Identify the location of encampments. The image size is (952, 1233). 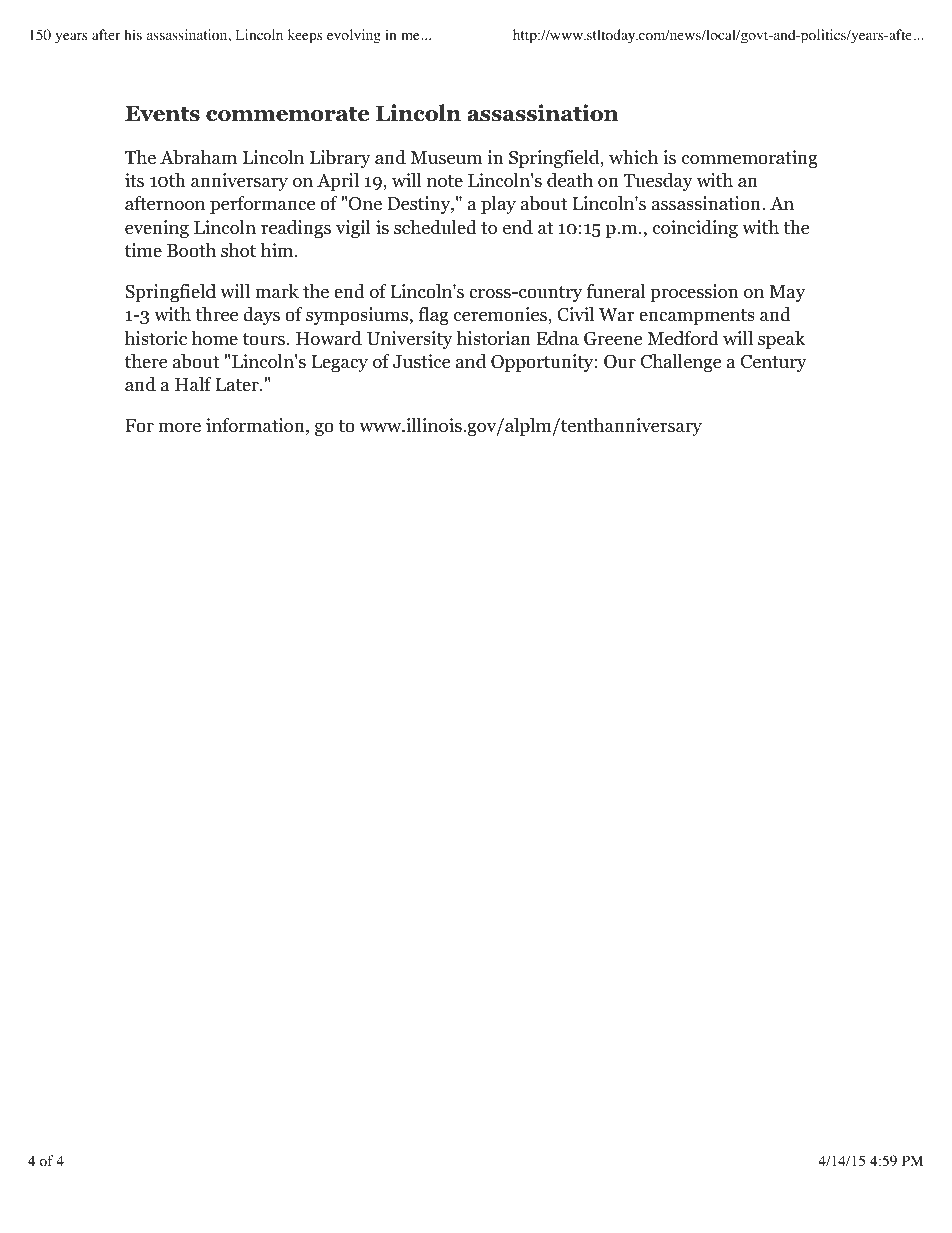
(697, 317).
